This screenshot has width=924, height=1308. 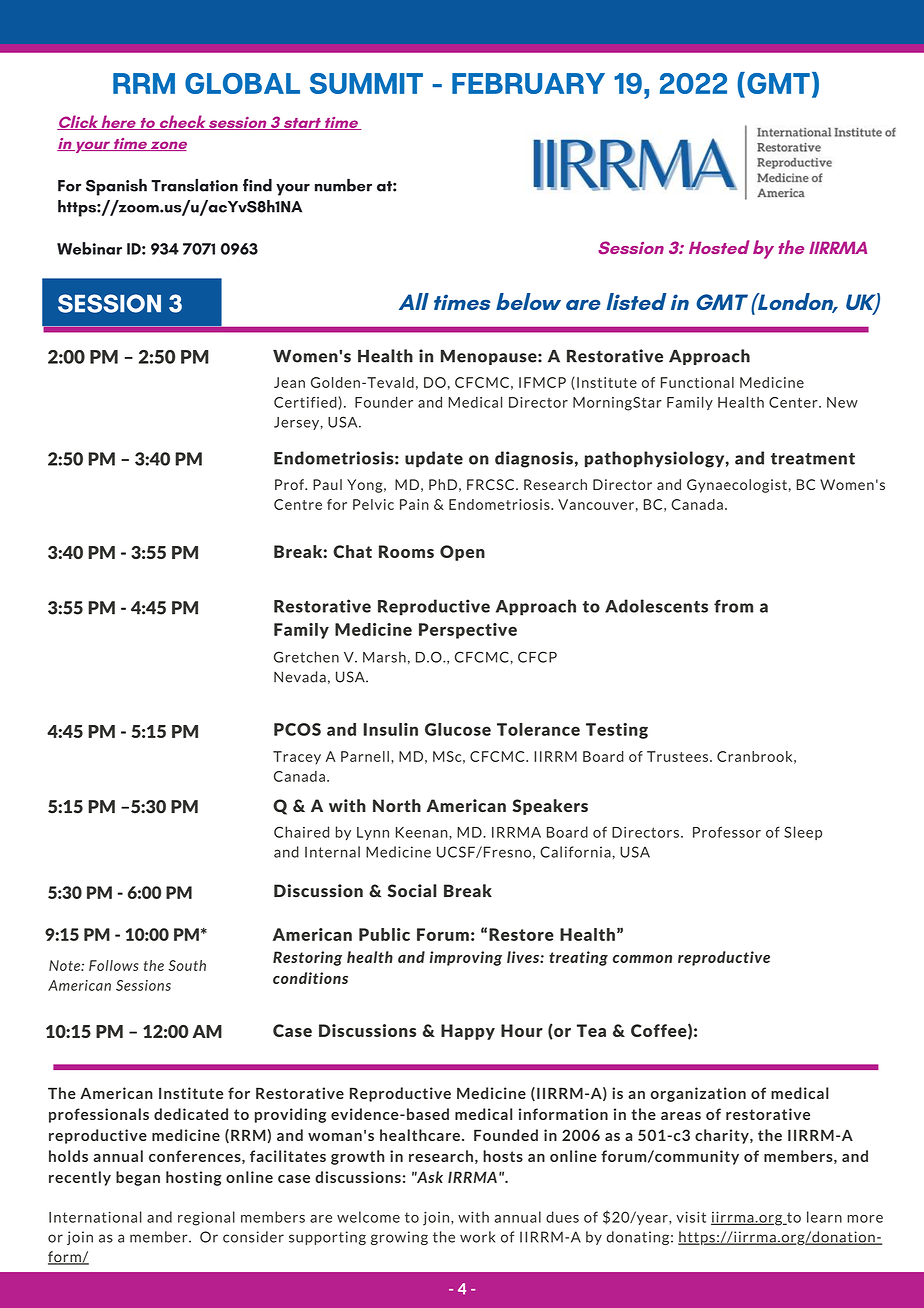 I want to click on from, so click(x=733, y=606).
